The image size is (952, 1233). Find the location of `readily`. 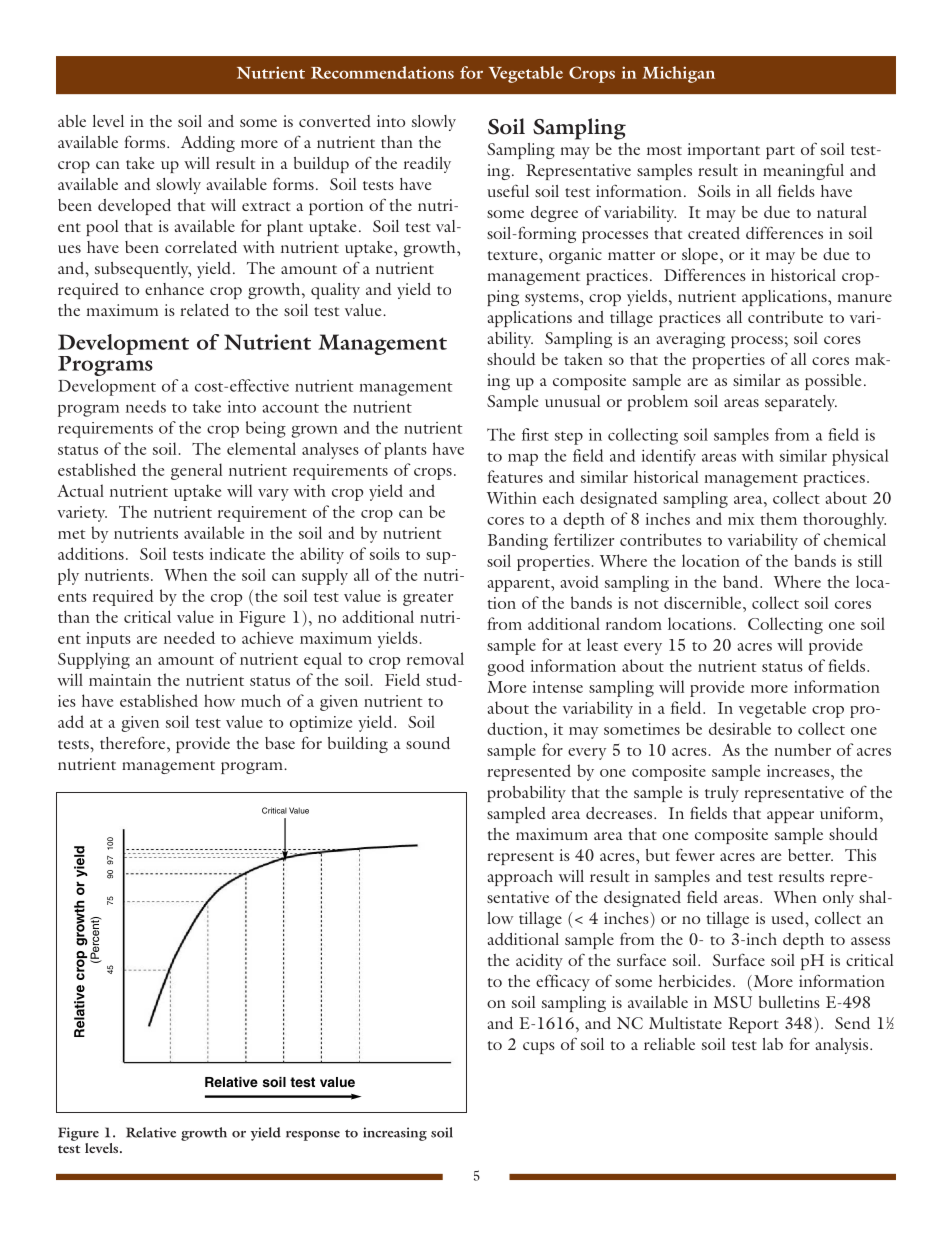

readily is located at coordinates (427, 165).
